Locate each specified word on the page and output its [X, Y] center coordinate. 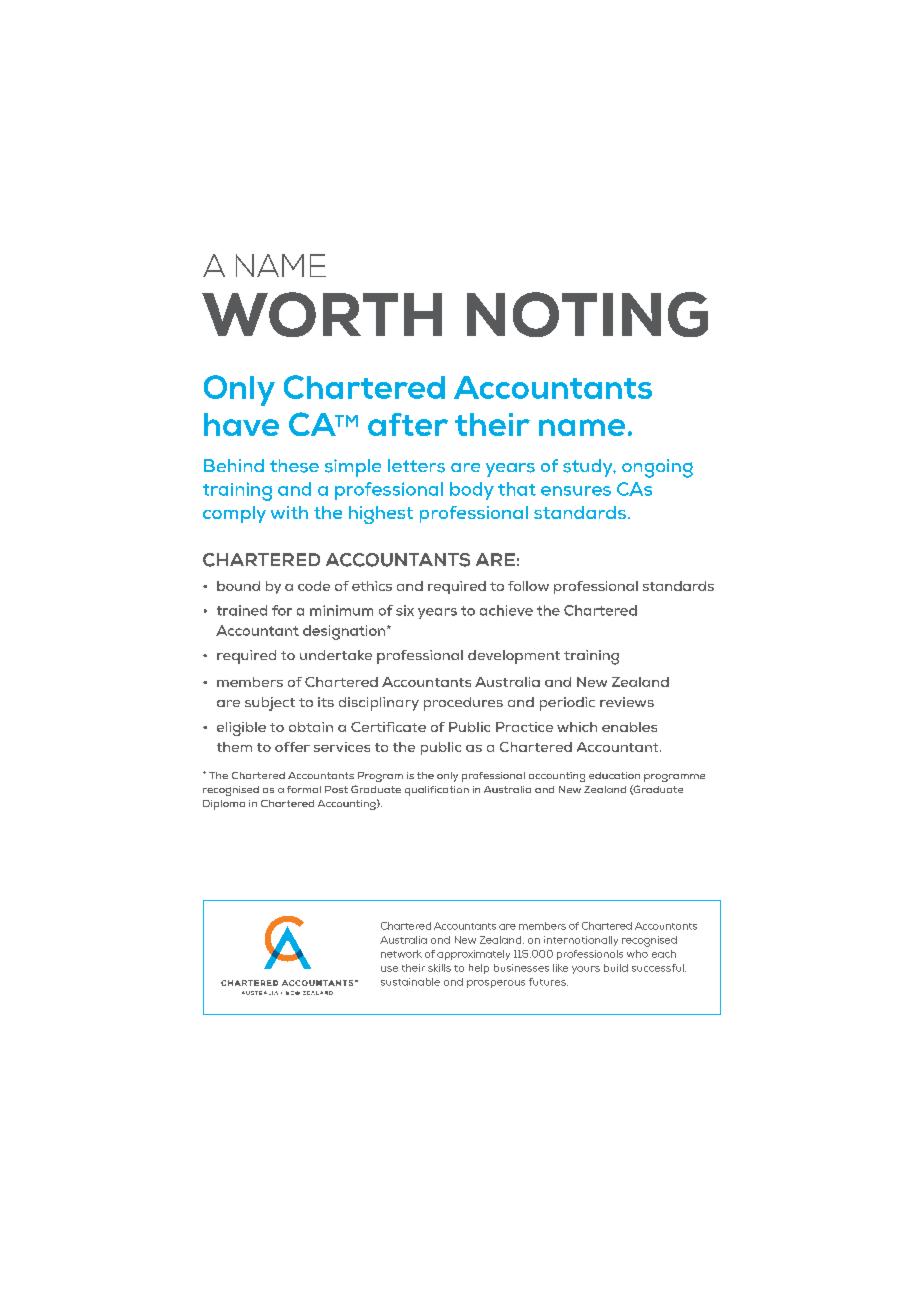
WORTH [322, 314]
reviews [627, 702]
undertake [336, 655]
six [405, 610]
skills [439, 968]
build [616, 968]
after [408, 424]
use [389, 969]
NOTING [587, 314]
